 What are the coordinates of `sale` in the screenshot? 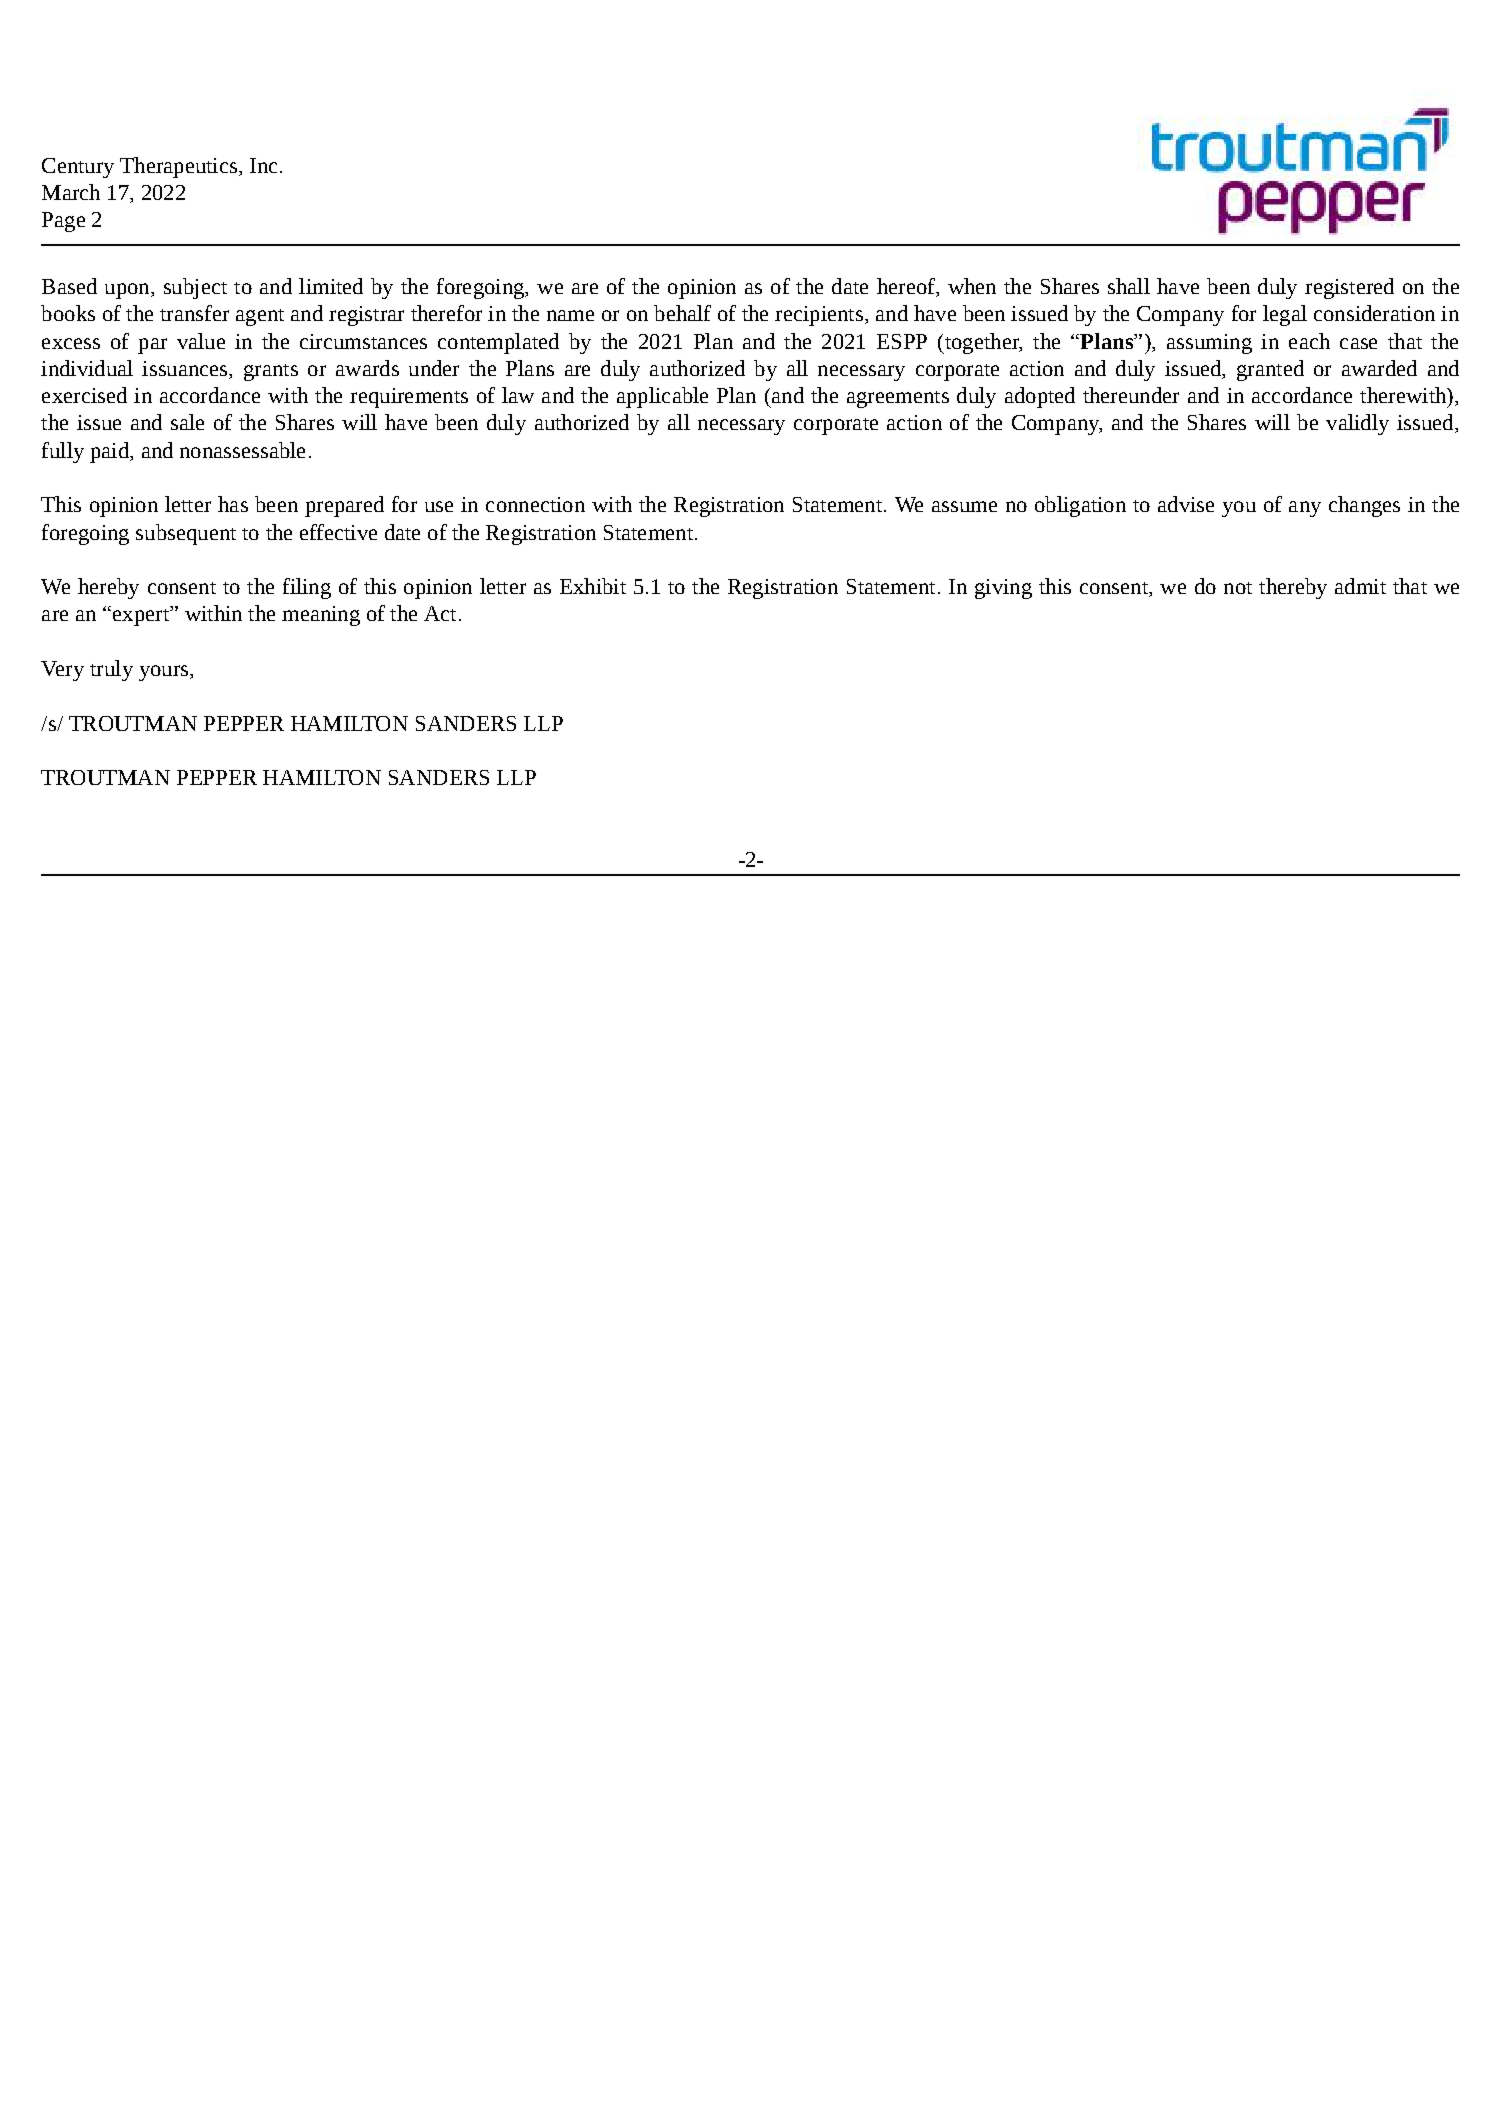 It's located at (187, 422).
